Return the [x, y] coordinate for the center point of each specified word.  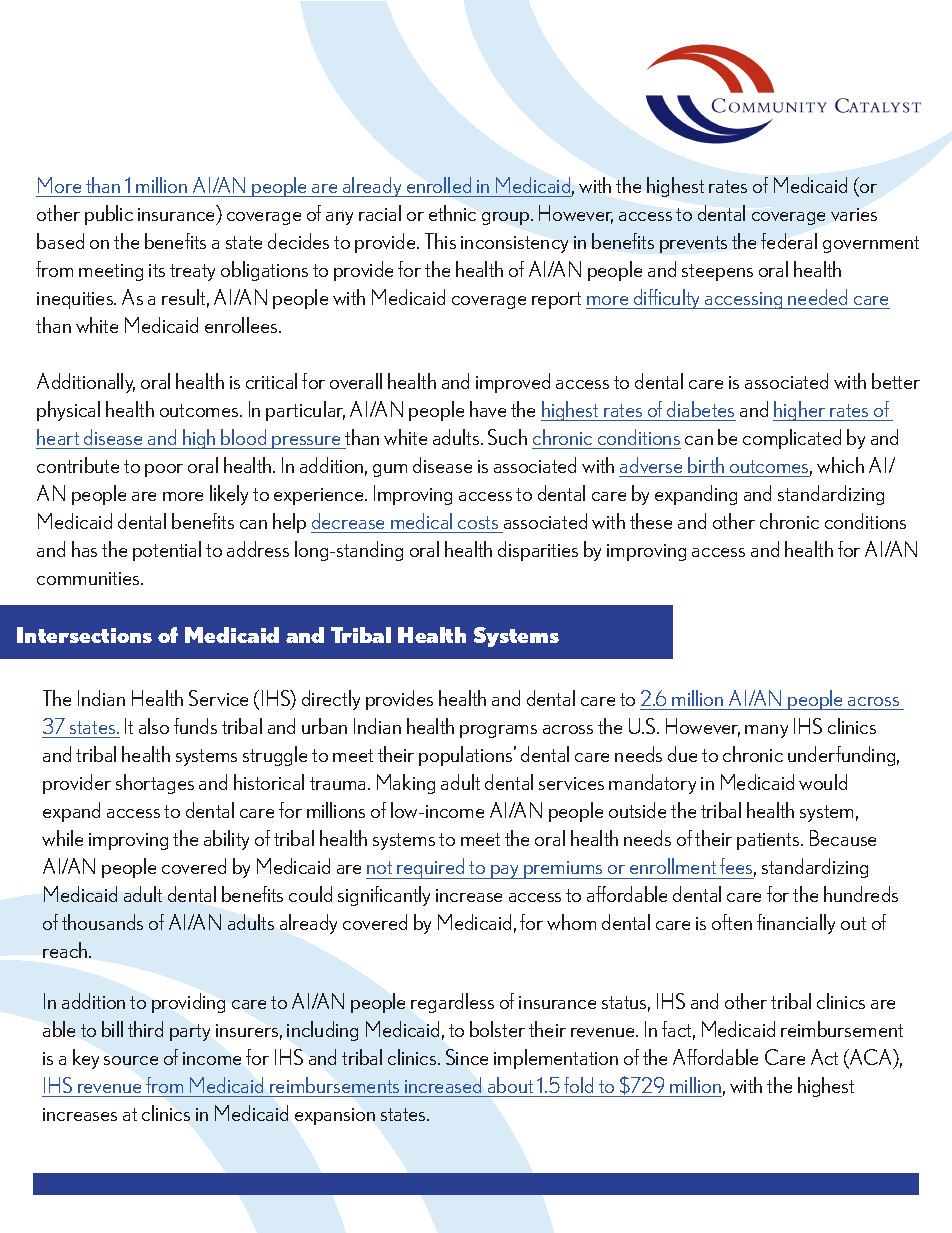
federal [789, 241]
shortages [155, 784]
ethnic [452, 213]
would [823, 782]
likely [229, 495]
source [131, 1060]
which [840, 465]
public [109, 215]
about [510, 1085]
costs [478, 522]
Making [406, 784]
